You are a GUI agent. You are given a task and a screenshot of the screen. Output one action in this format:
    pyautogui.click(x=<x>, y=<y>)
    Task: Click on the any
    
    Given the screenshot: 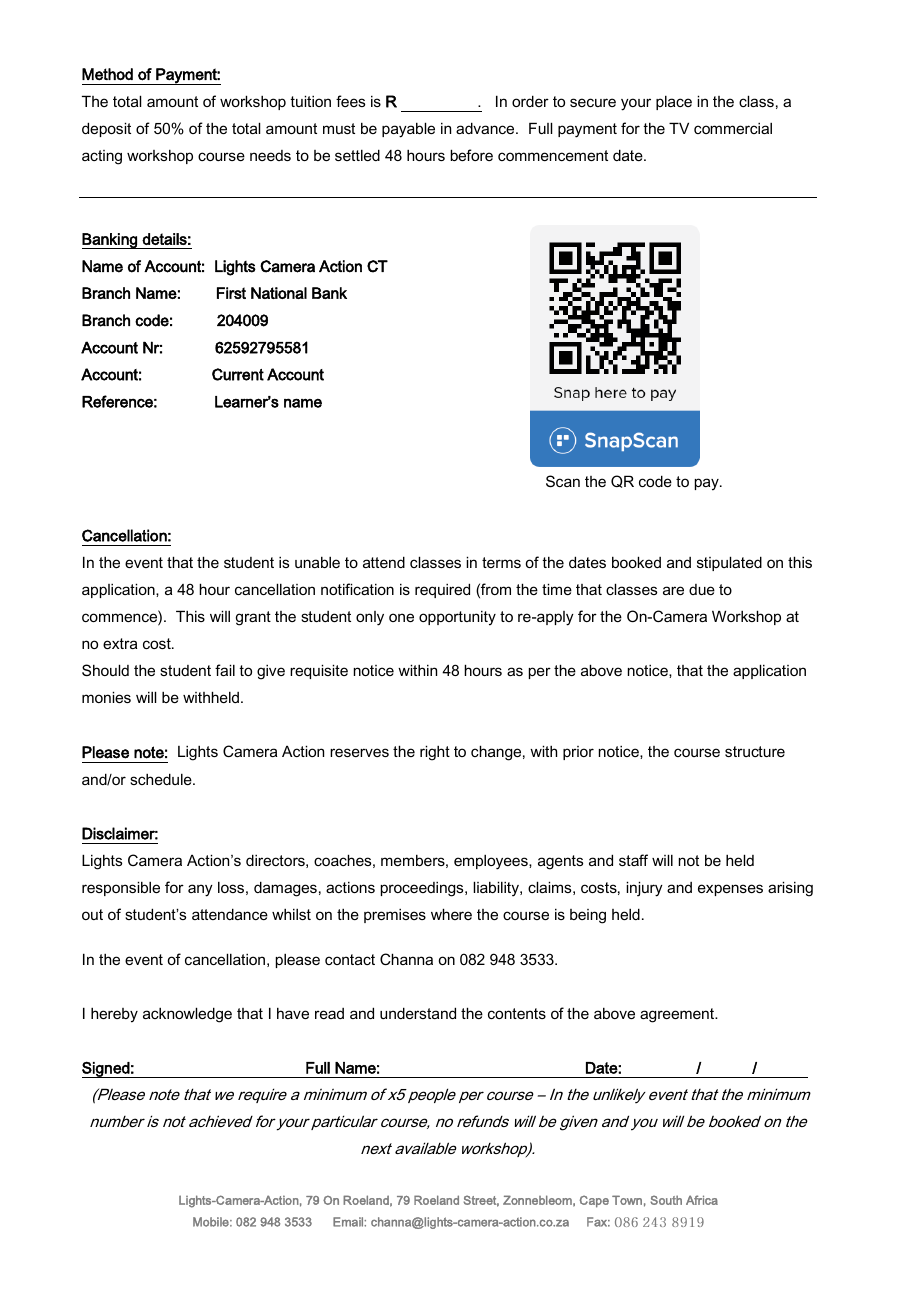 What is the action you would take?
    pyautogui.click(x=200, y=890)
